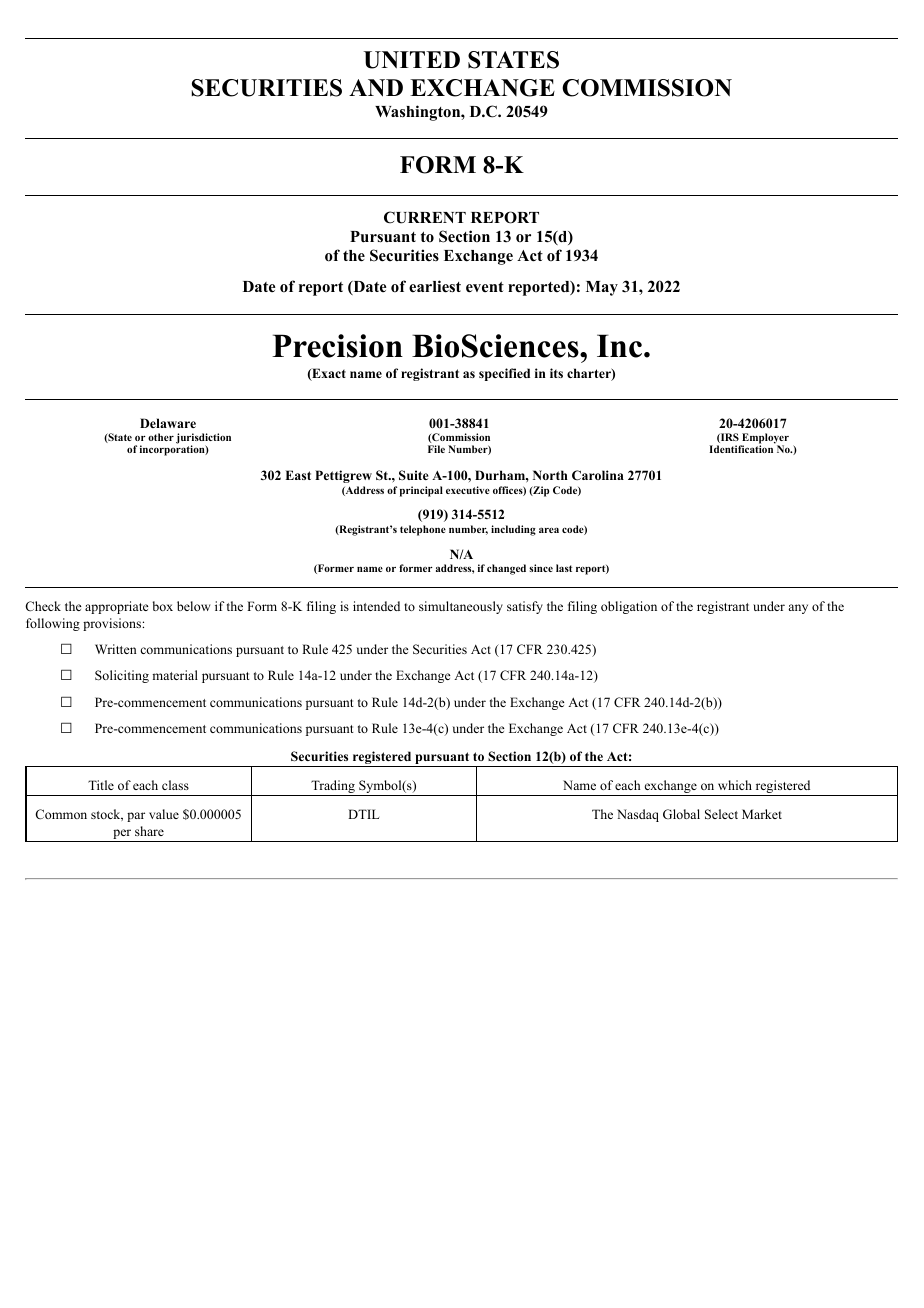  Describe the element at coordinates (425, 217) in the screenshot. I see `CURRENT` at that location.
